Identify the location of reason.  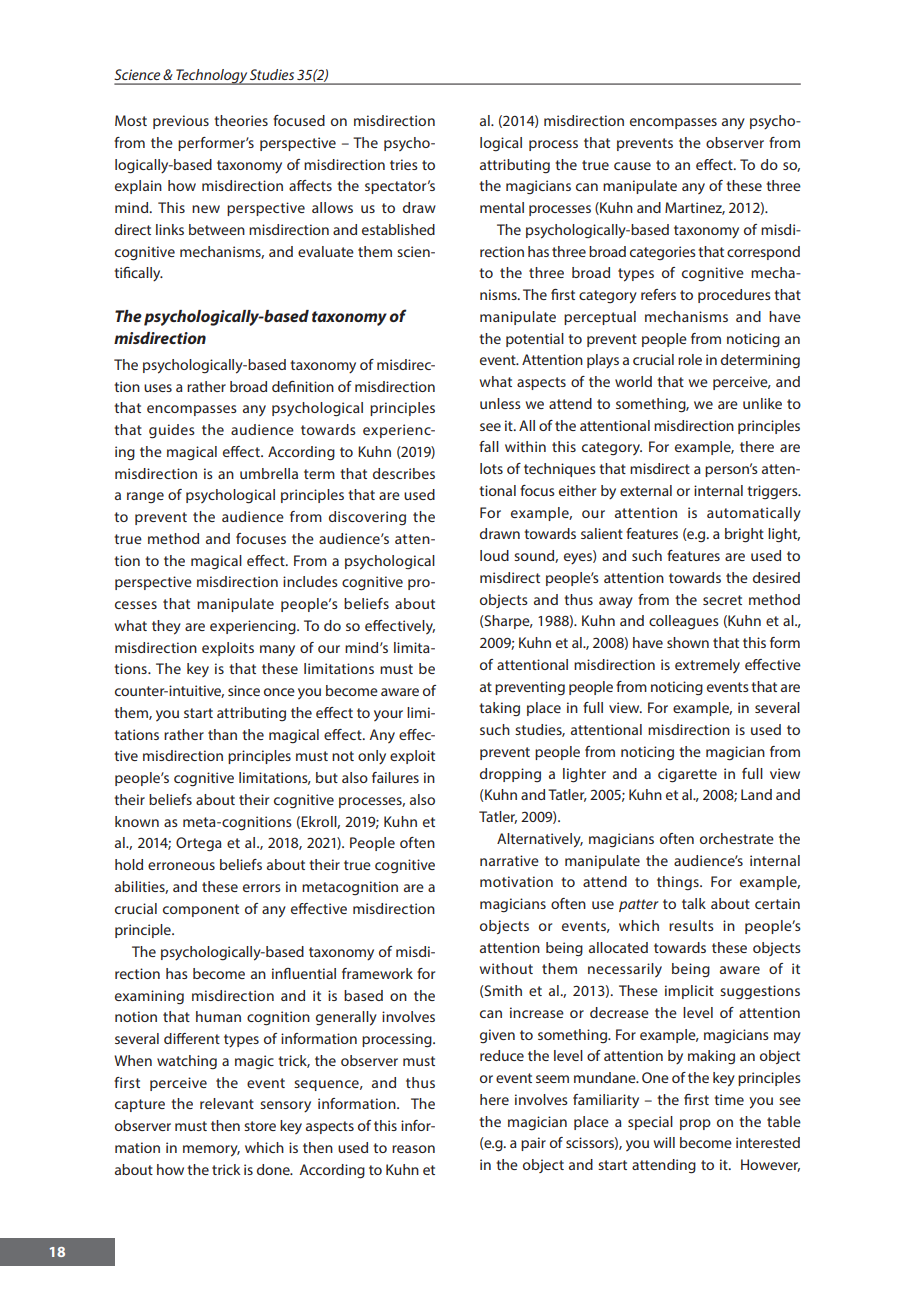
(413, 1149).
